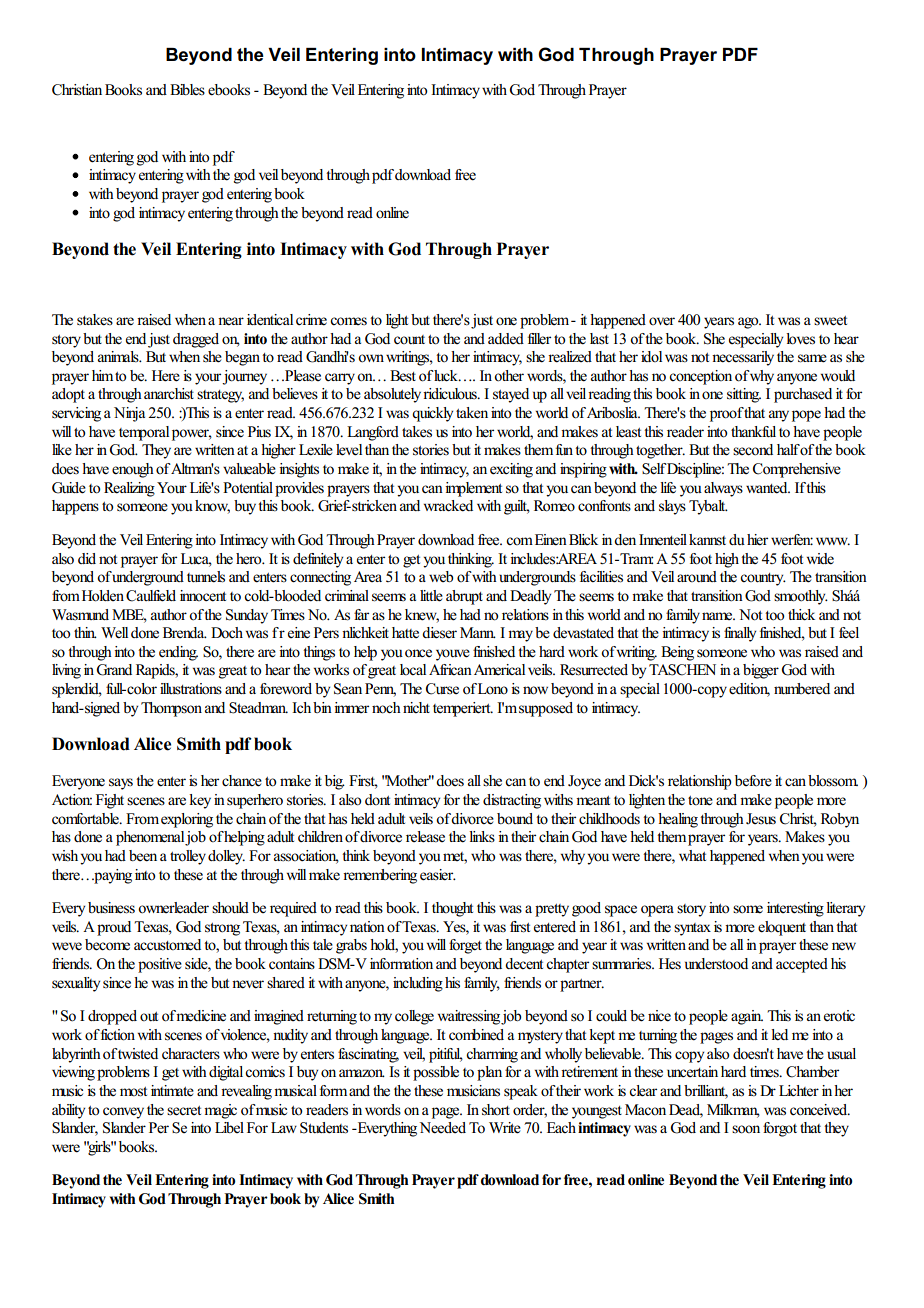 Image resolution: width=924 pixels, height=1308 pixels. What do you see at coordinates (506, 338) in the document?
I see `added` at bounding box center [506, 338].
